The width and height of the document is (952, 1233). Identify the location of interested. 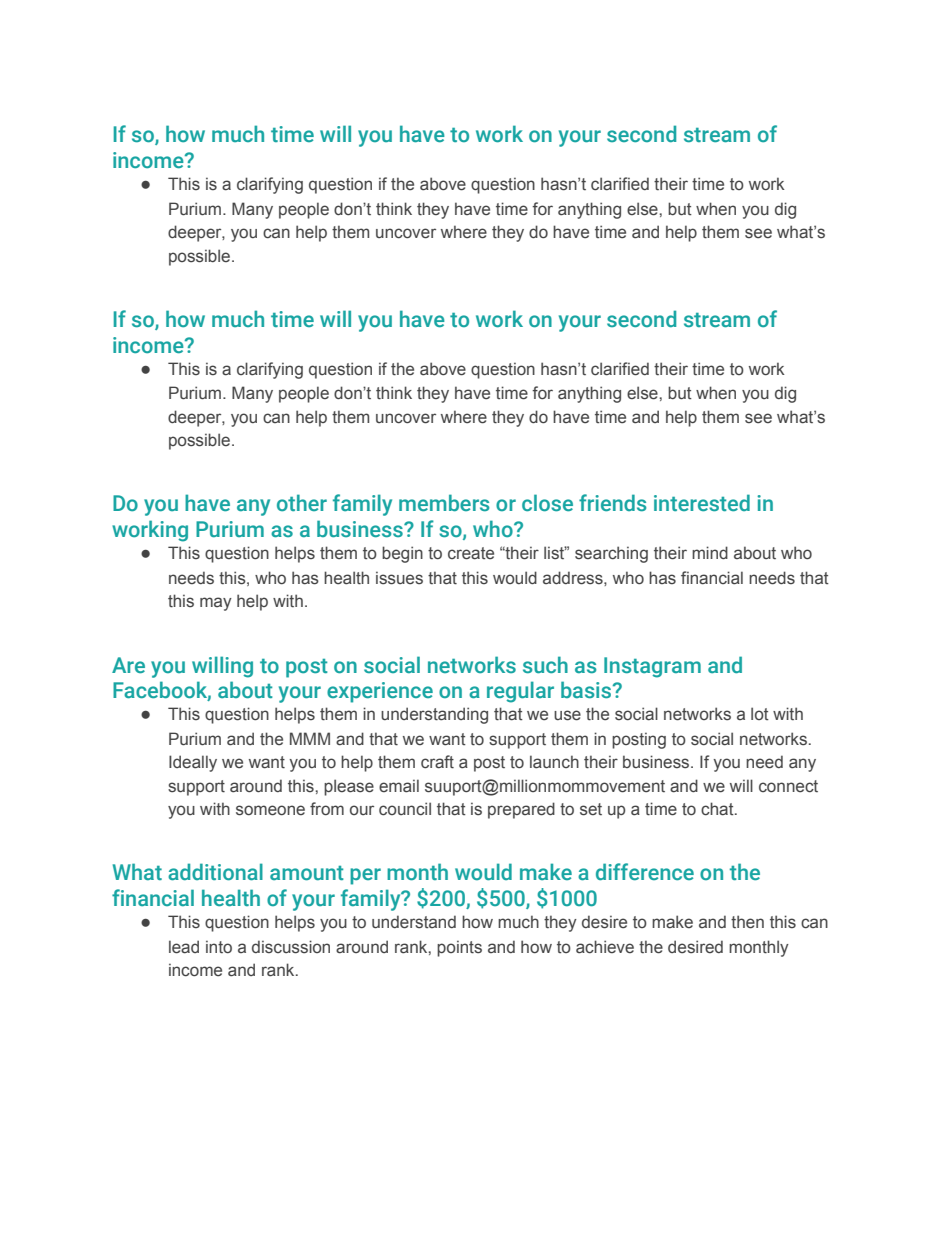
(702, 503).
